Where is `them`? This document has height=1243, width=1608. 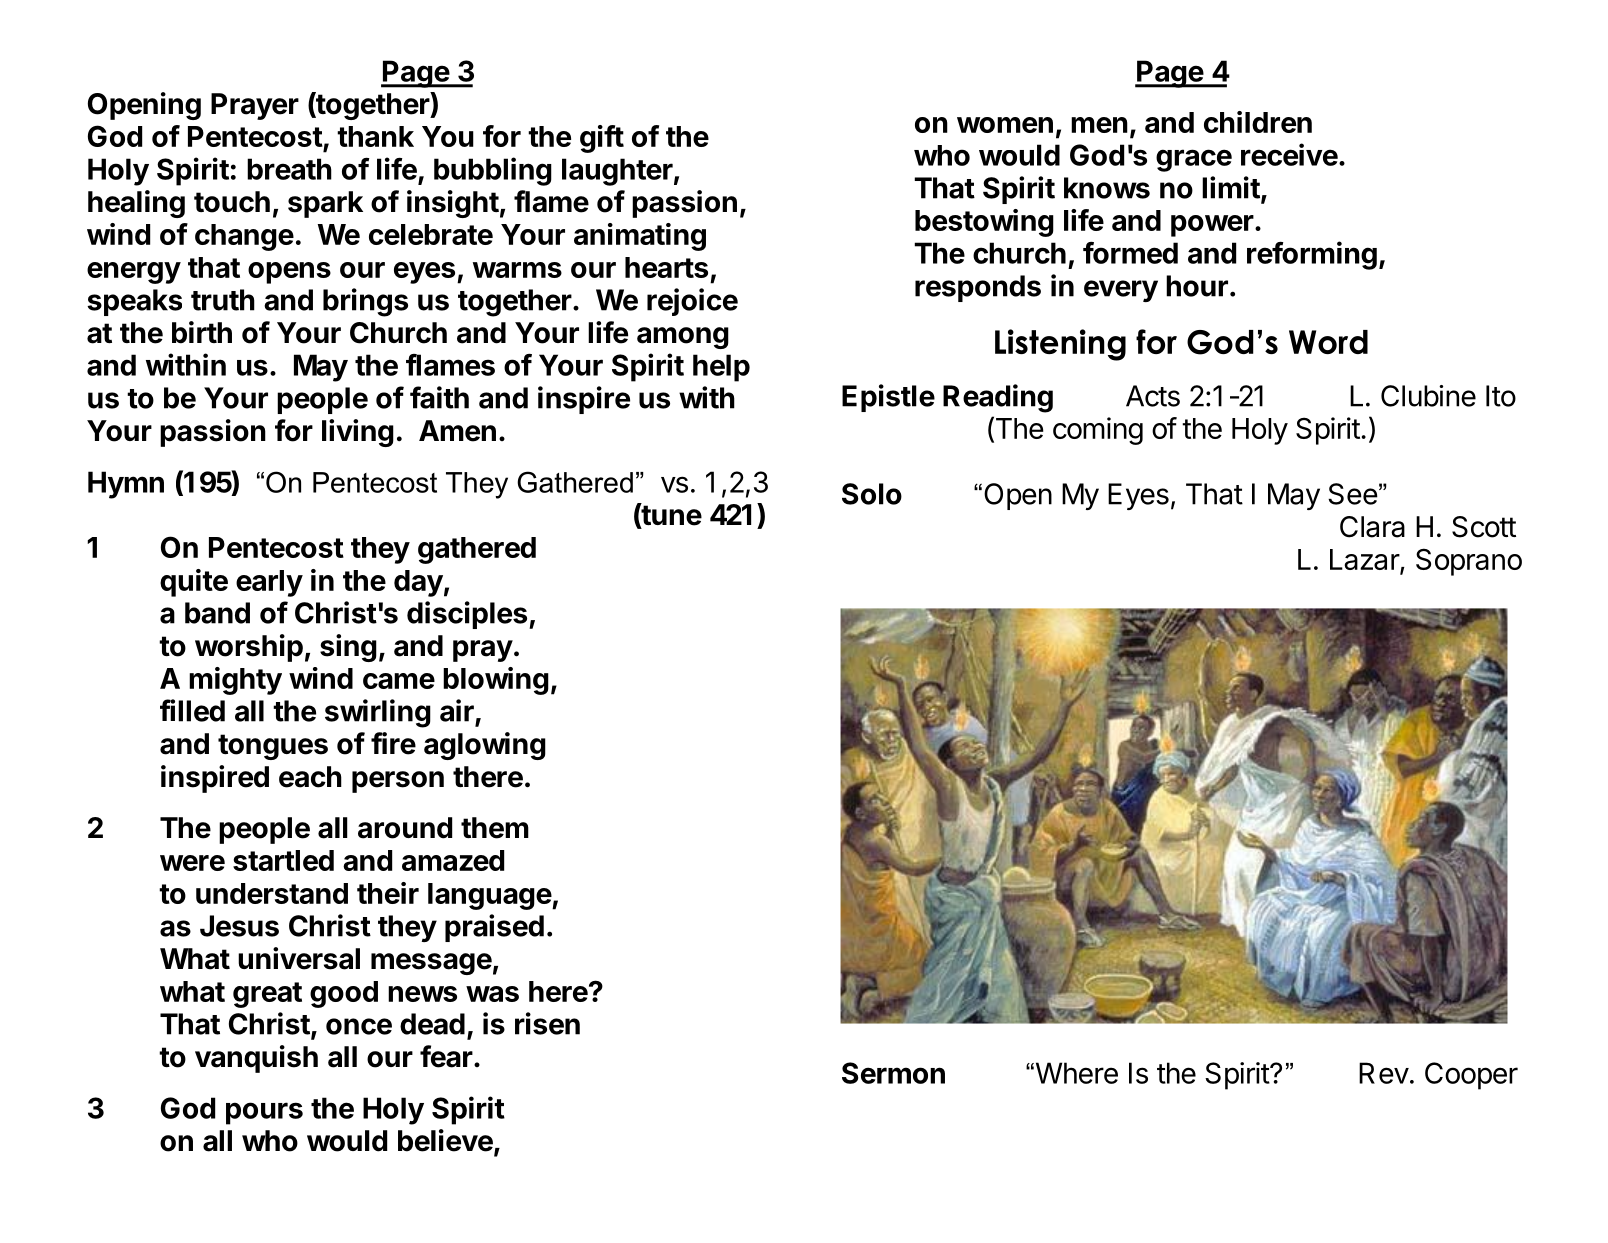
them is located at coordinates (495, 828).
